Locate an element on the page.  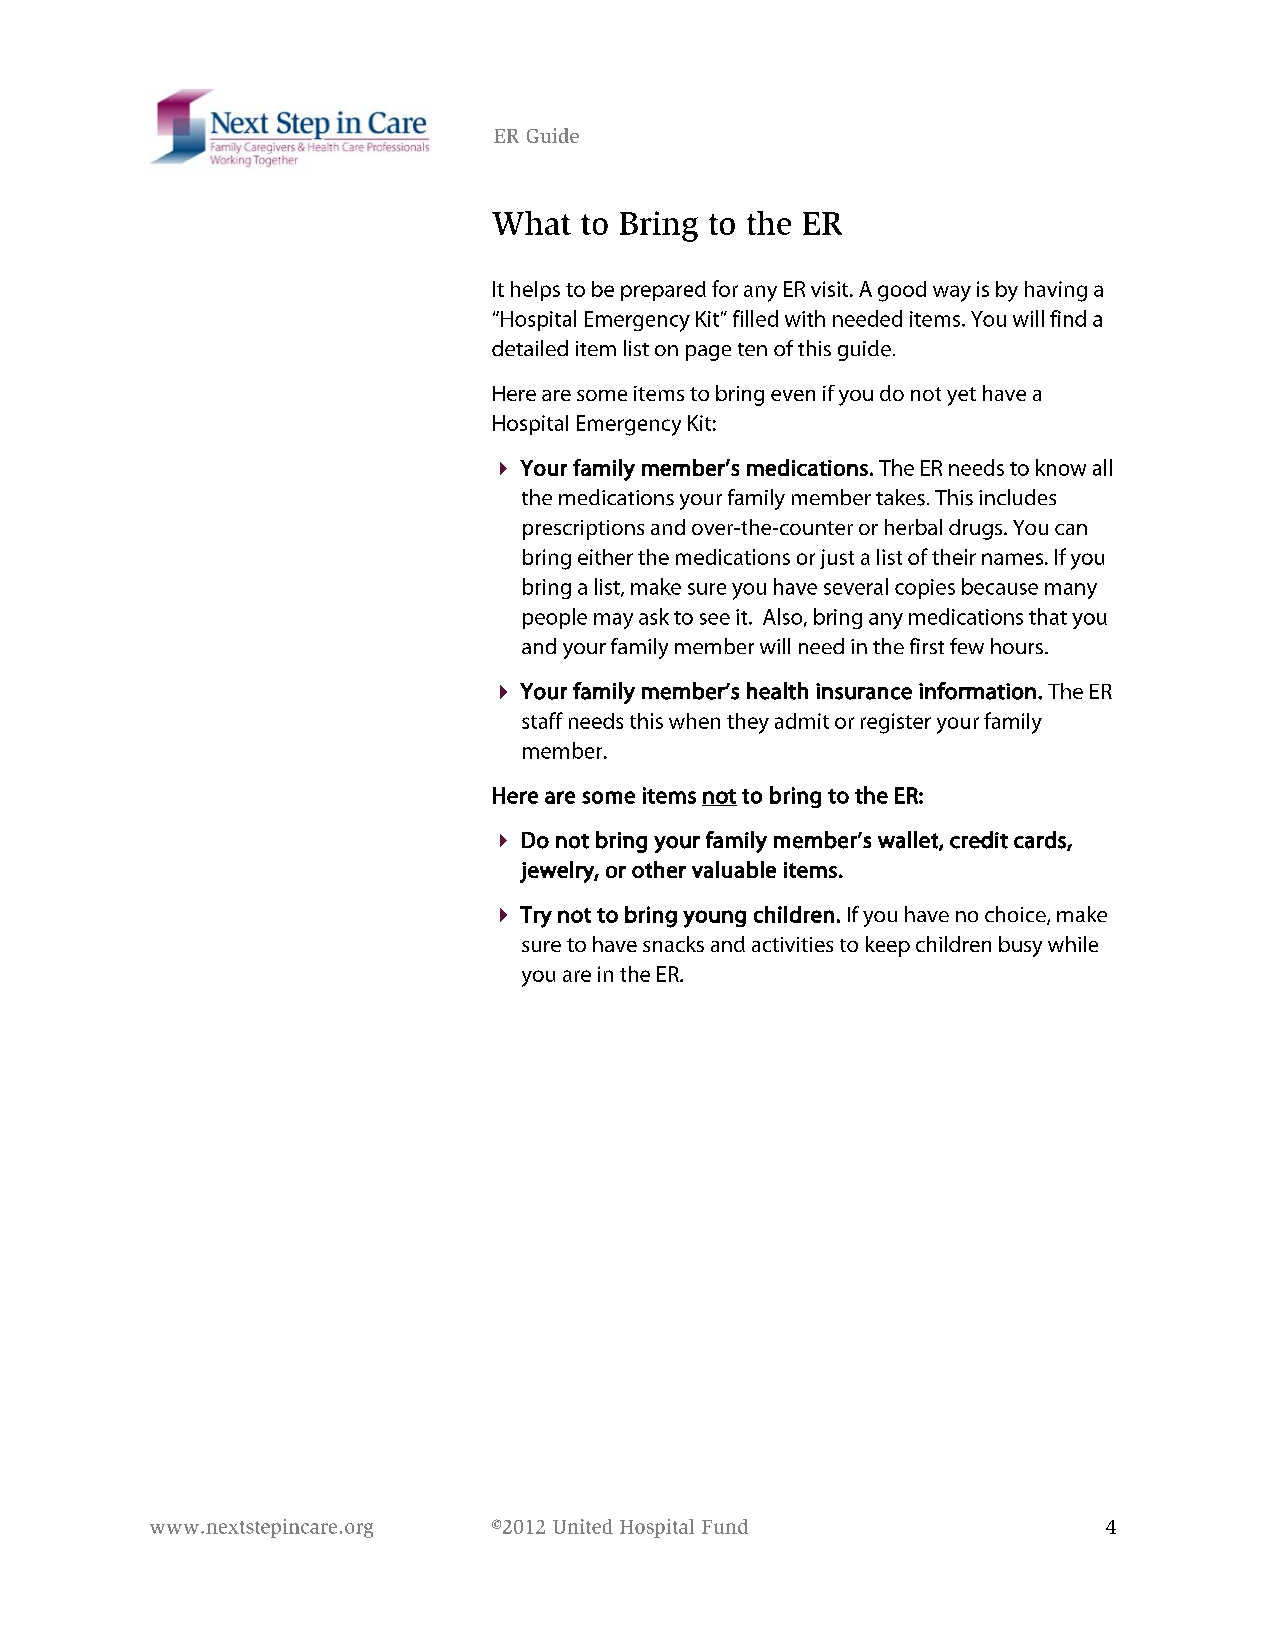
admit is located at coordinates (802, 721).
